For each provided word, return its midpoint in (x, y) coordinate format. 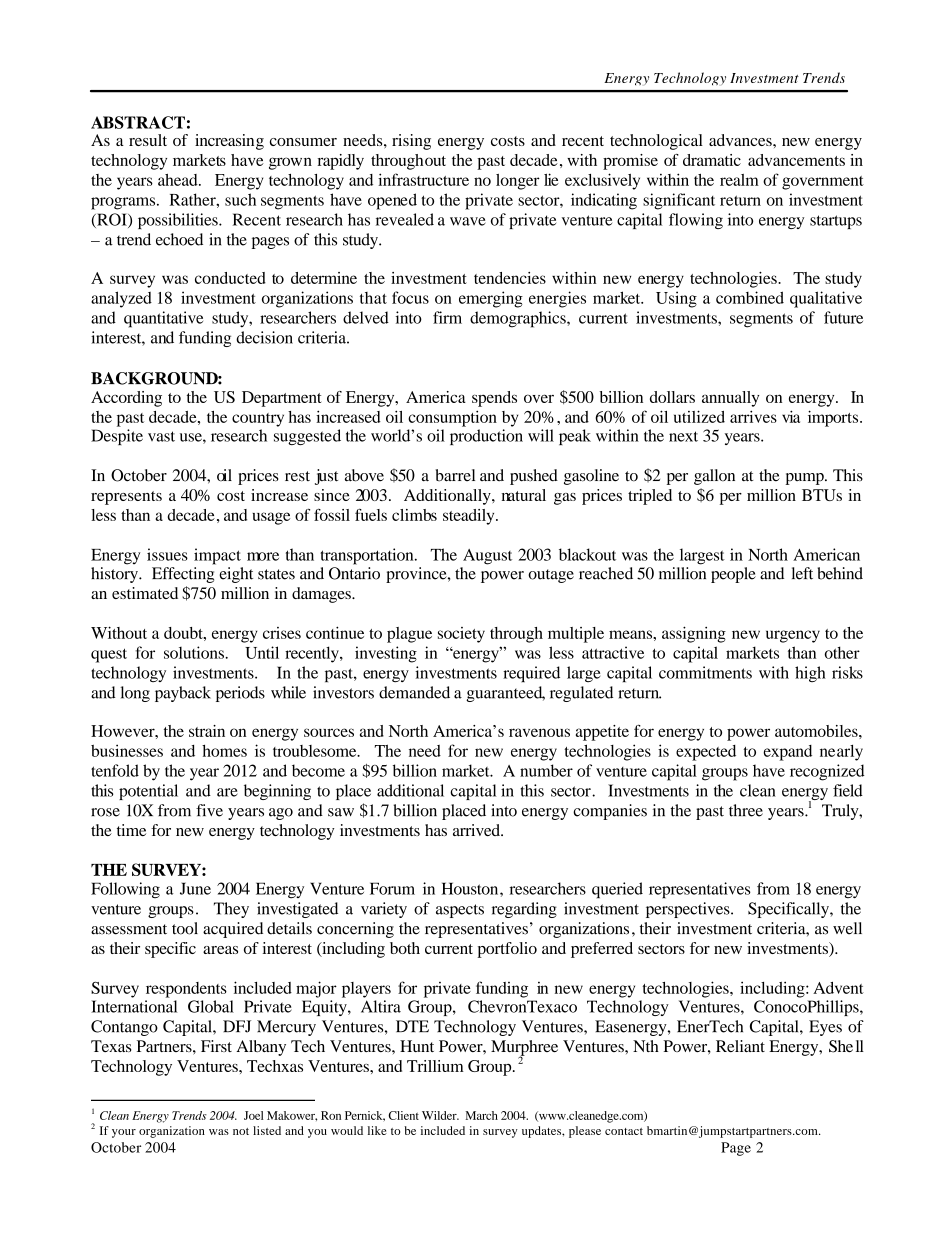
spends (494, 399)
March (481, 1115)
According (126, 399)
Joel (253, 1115)
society (461, 635)
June (195, 888)
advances (741, 140)
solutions (195, 652)
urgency (793, 636)
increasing (229, 142)
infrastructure (423, 179)
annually (730, 399)
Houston (471, 888)
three (746, 810)
